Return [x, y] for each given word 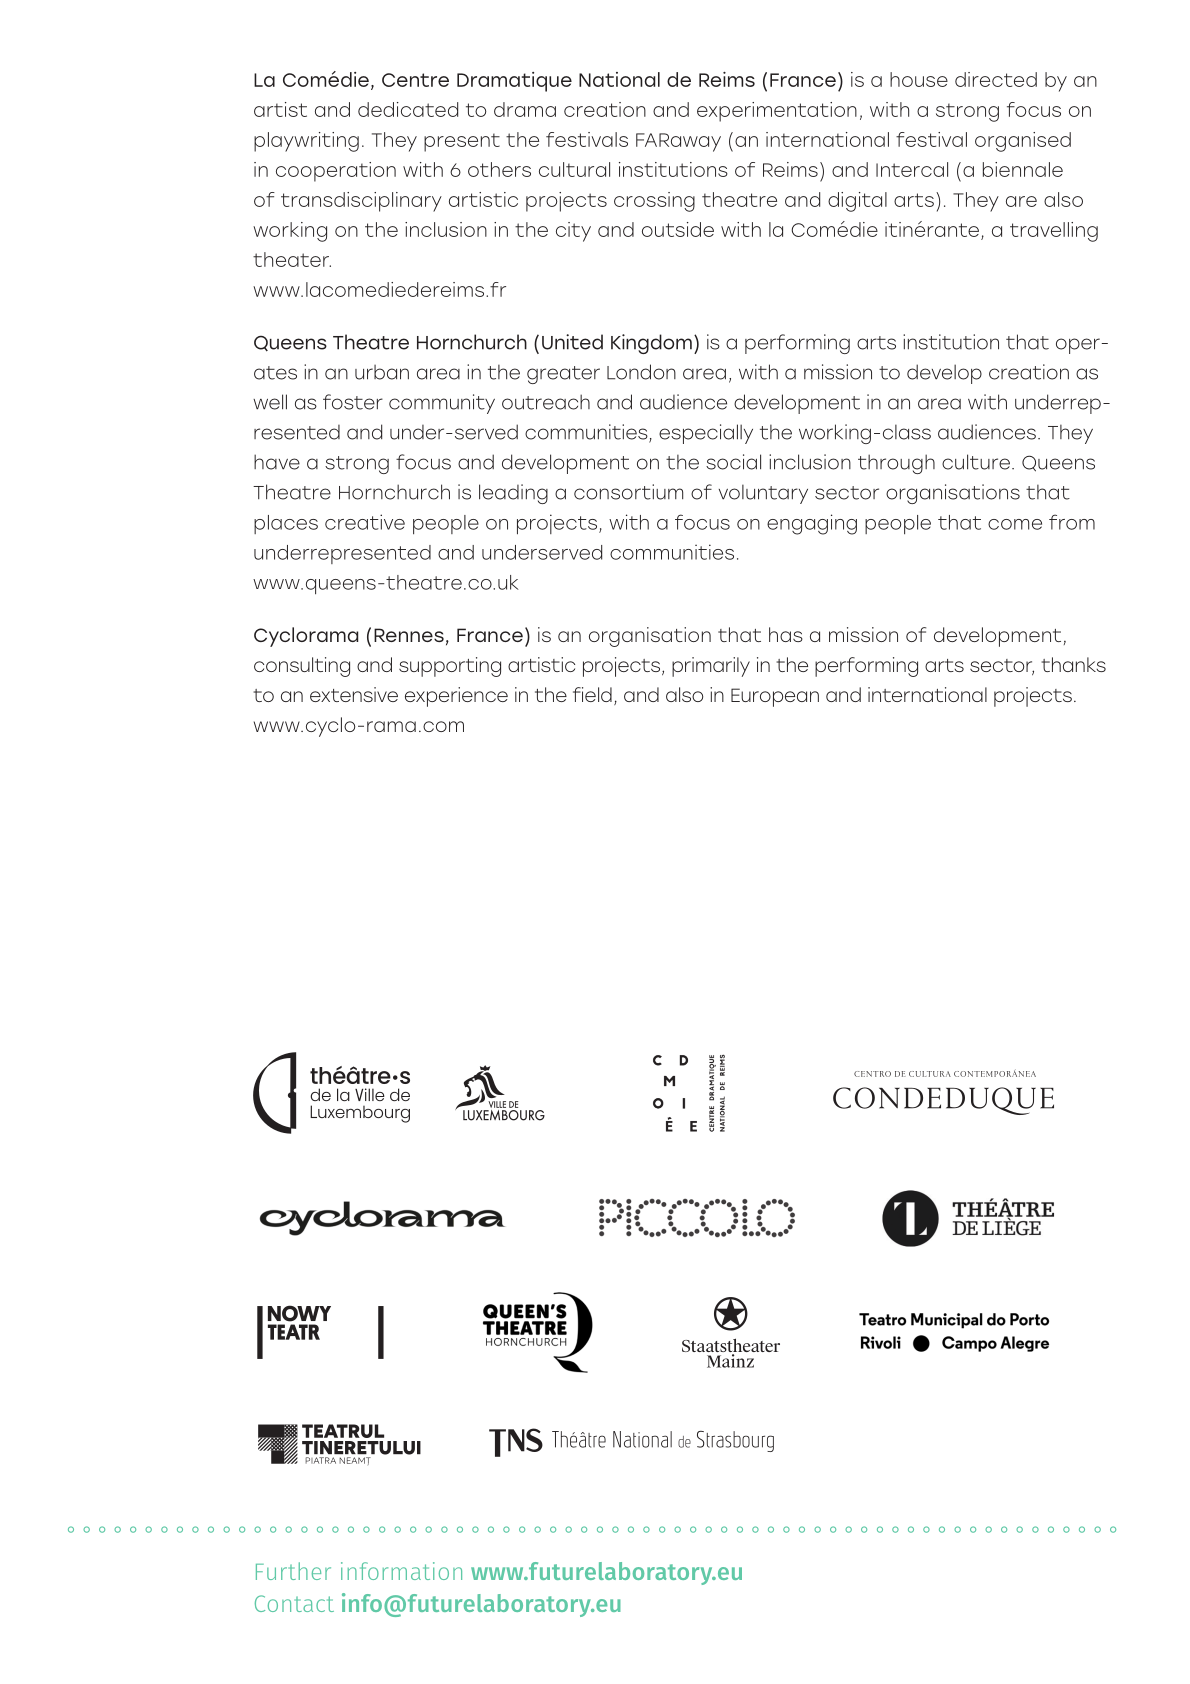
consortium [628, 492]
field [592, 694]
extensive [354, 694]
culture [976, 462]
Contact [294, 1603]
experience [456, 697]
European [775, 697]
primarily [711, 667]
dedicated [408, 109]
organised [1023, 142]
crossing [654, 202]
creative [365, 522]
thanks [1073, 664]
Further [293, 1571]
